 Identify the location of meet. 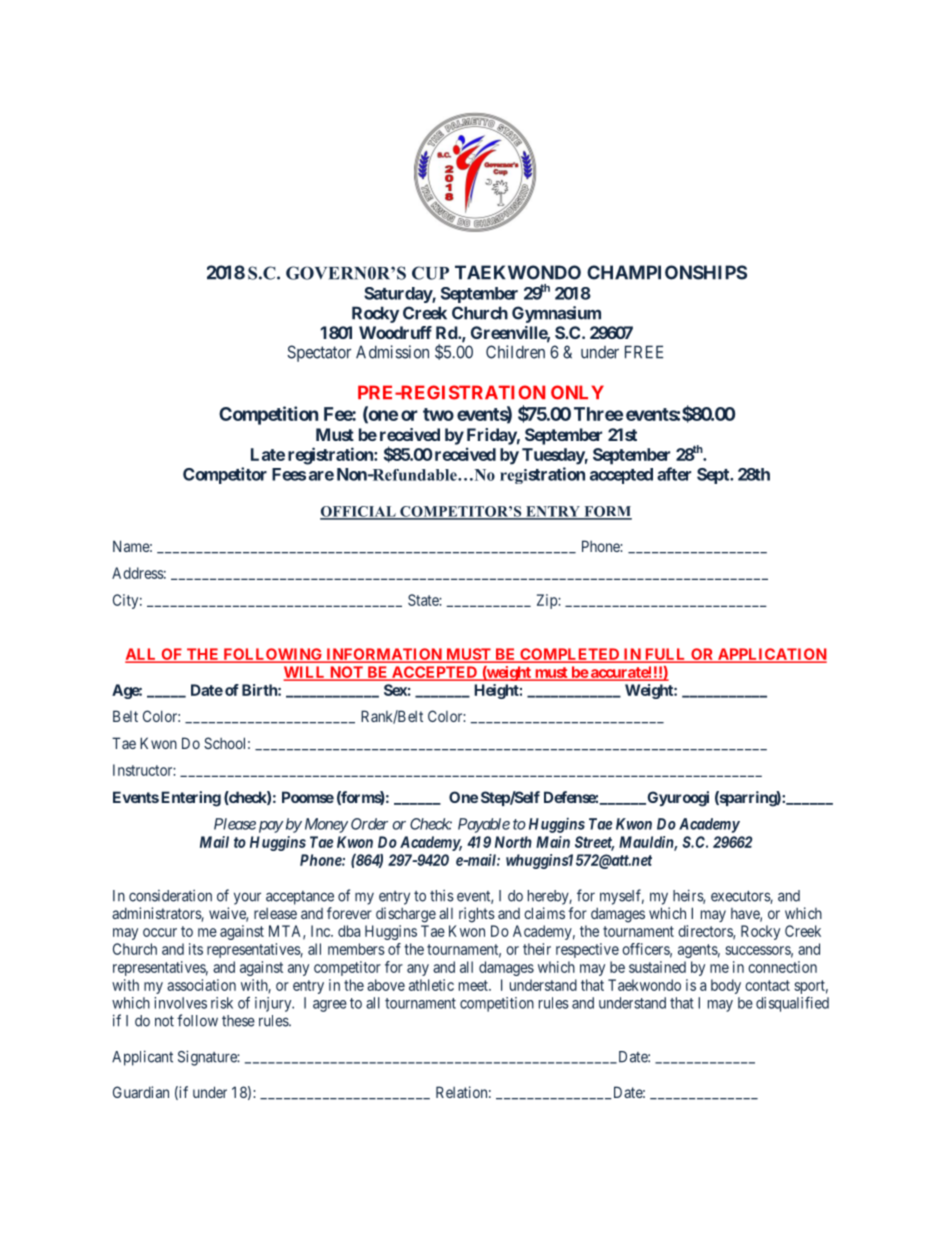
(474, 985).
